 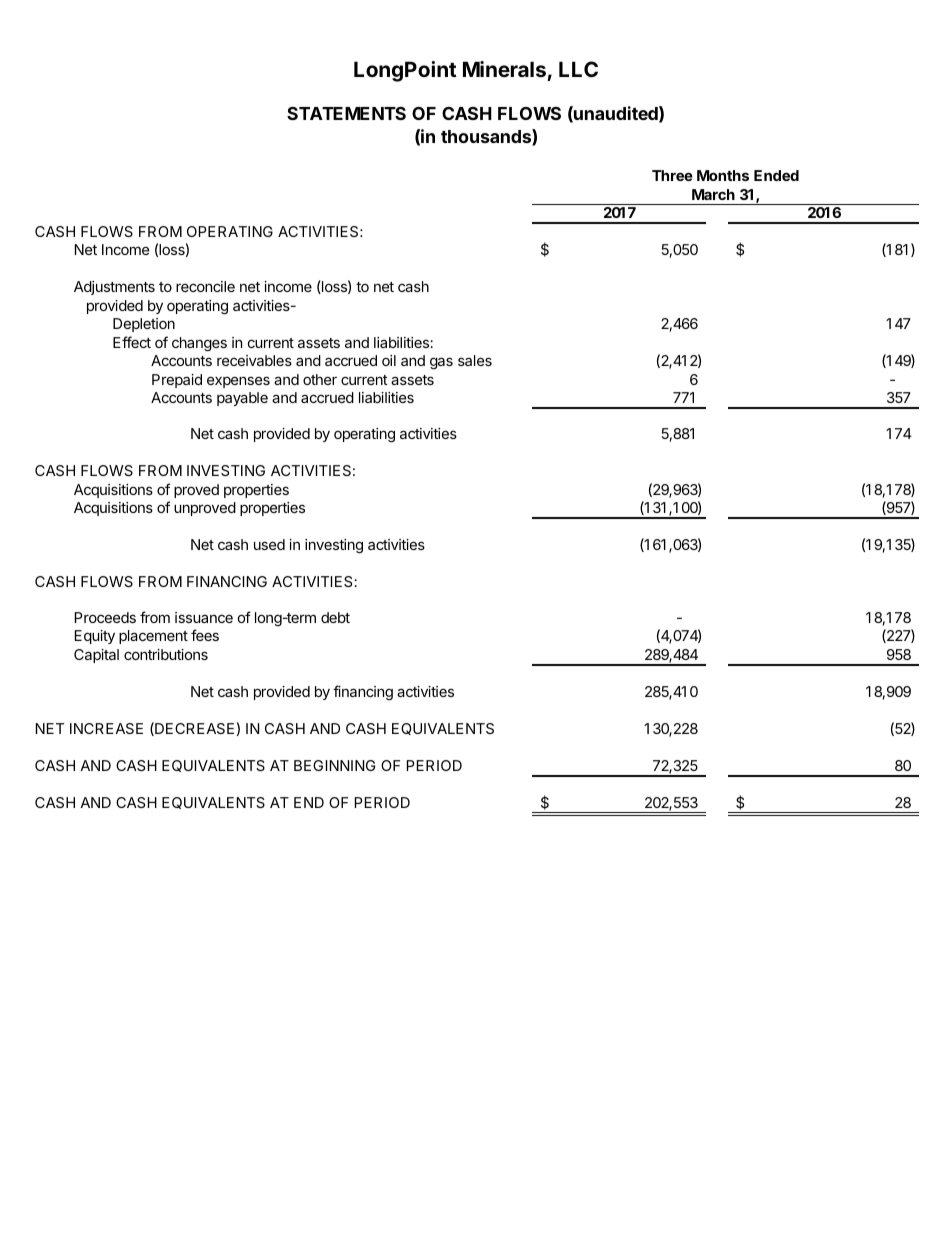 What do you see at coordinates (205, 286) in the image?
I see `reconcile` at bounding box center [205, 286].
